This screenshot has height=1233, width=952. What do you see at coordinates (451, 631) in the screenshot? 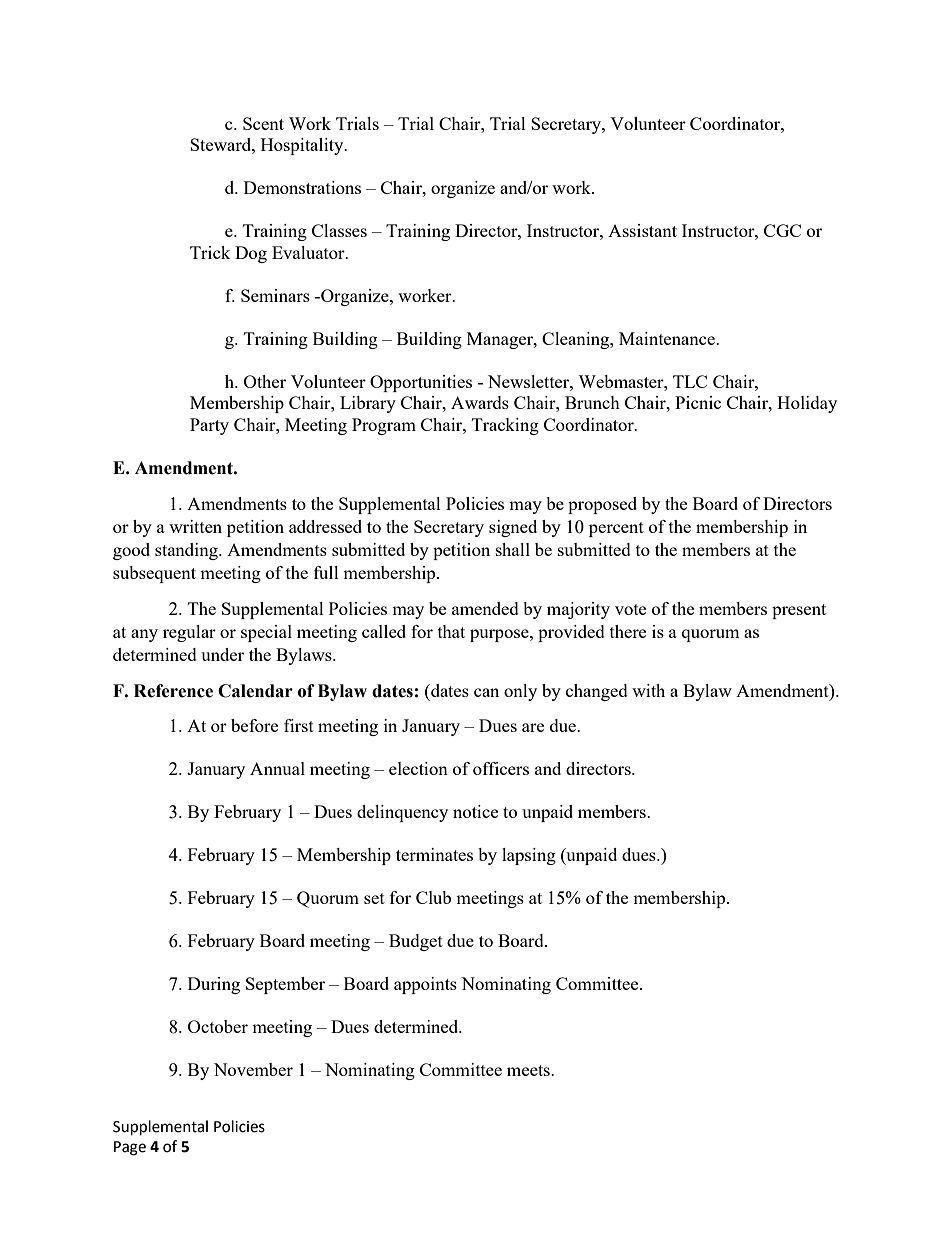
I see `that` at bounding box center [451, 631].
